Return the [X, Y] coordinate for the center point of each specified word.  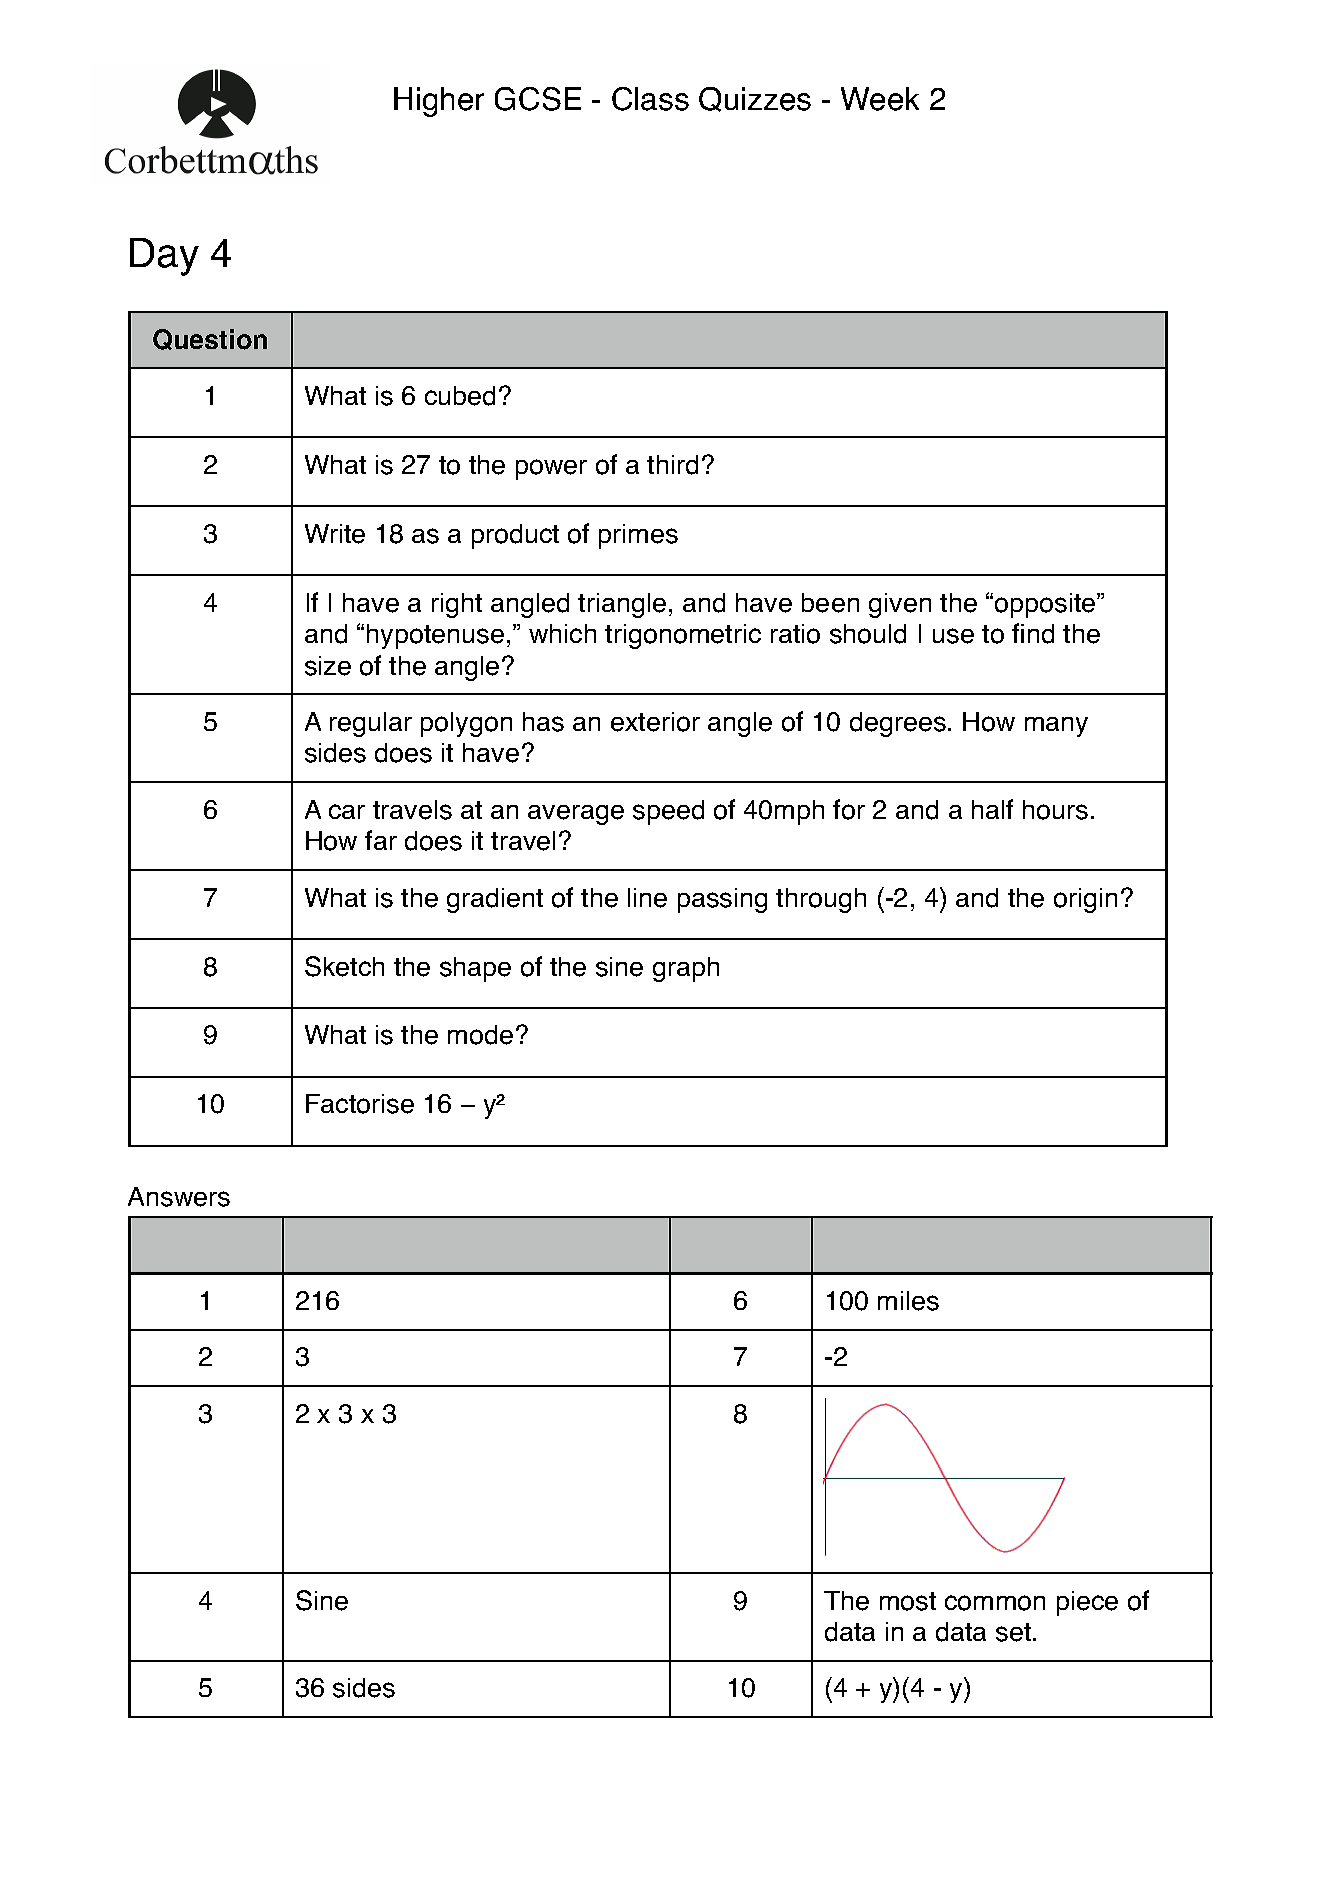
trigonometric [683, 636]
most [908, 1601]
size [328, 666]
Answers [179, 1197]
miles [908, 1301]
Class [650, 99]
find [1033, 633]
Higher [439, 102]
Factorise [360, 1104]
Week [880, 99]
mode [480, 1035]
